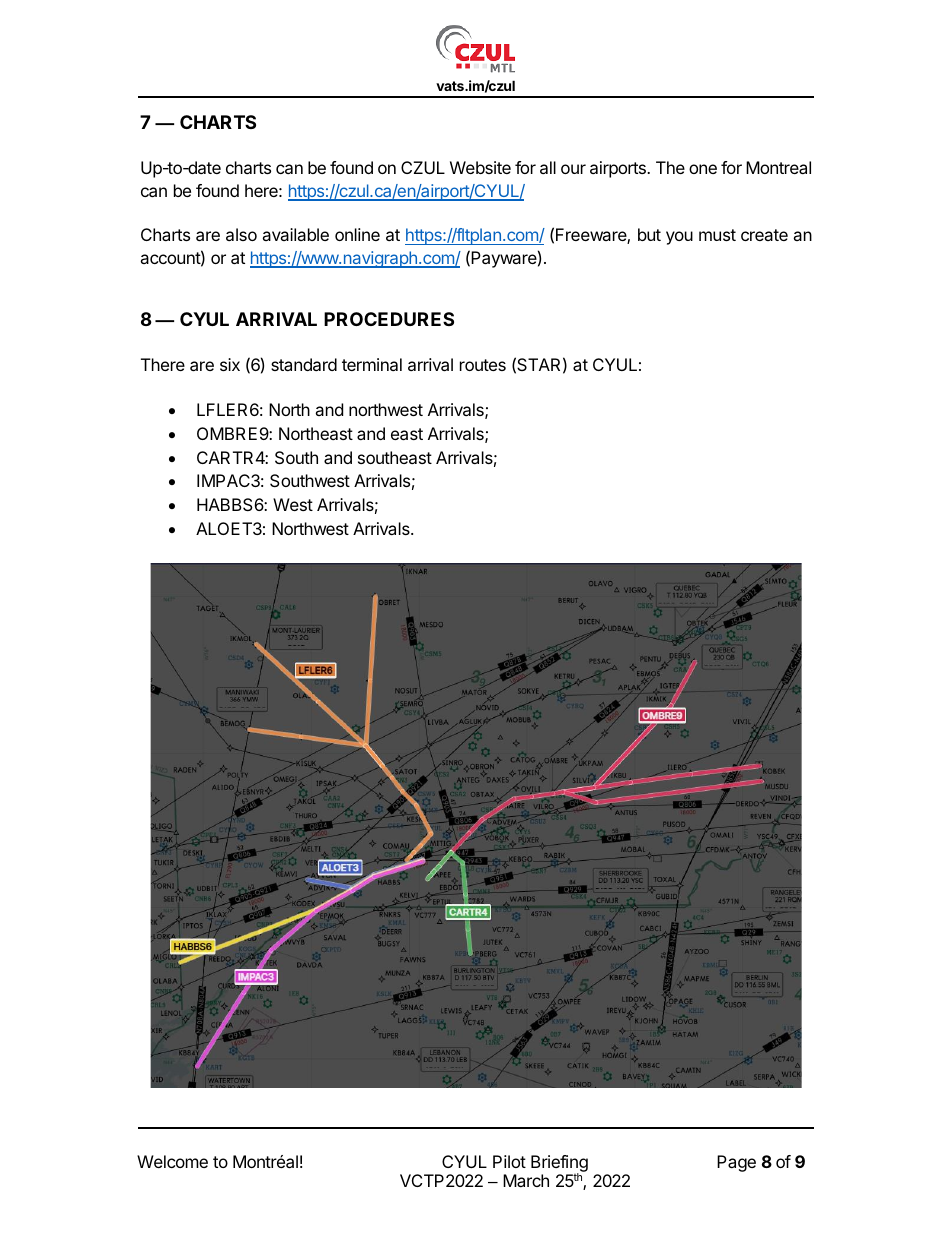  I want to click on routes, so click(483, 365).
